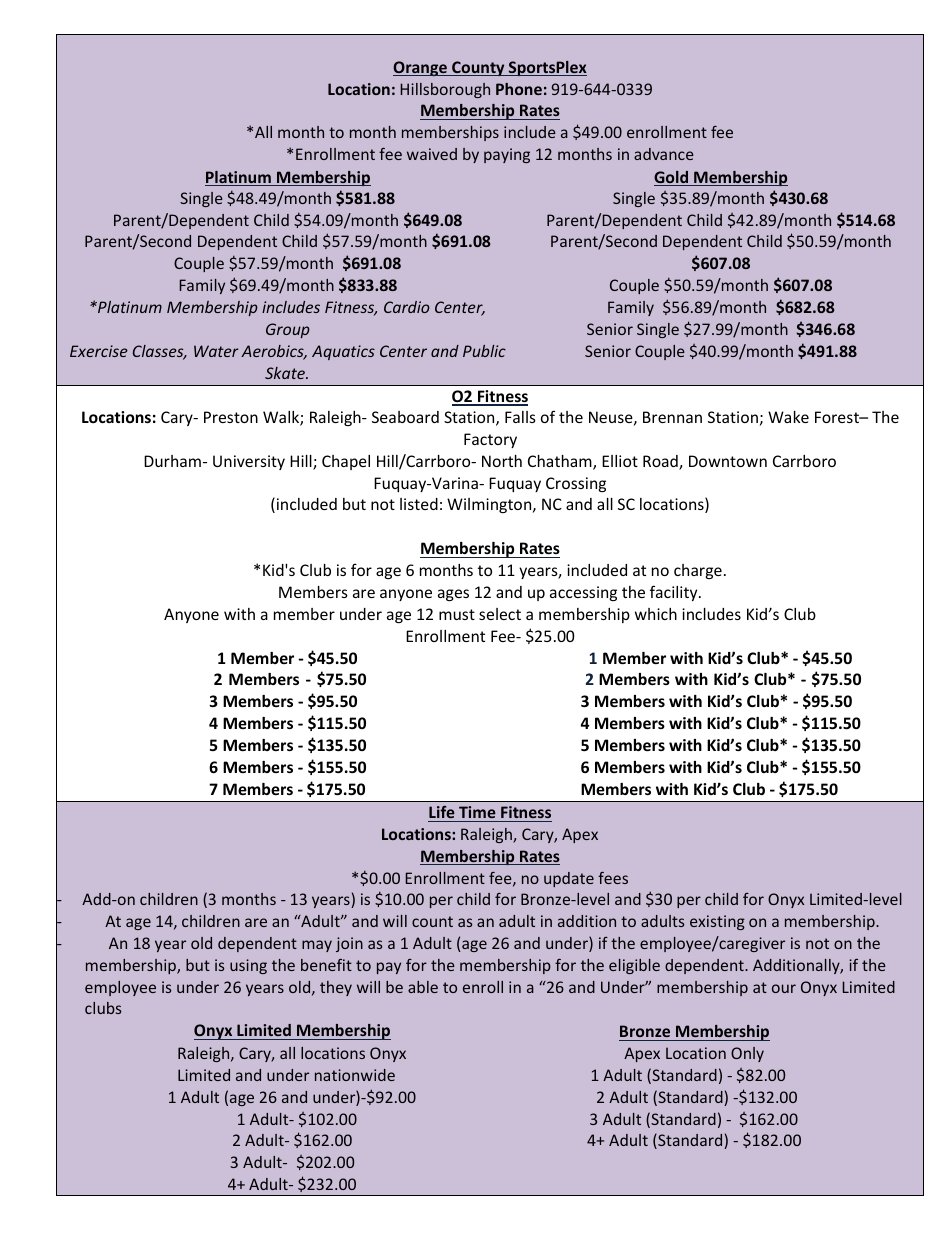  What do you see at coordinates (477, 812) in the image?
I see `Time` at bounding box center [477, 812].
